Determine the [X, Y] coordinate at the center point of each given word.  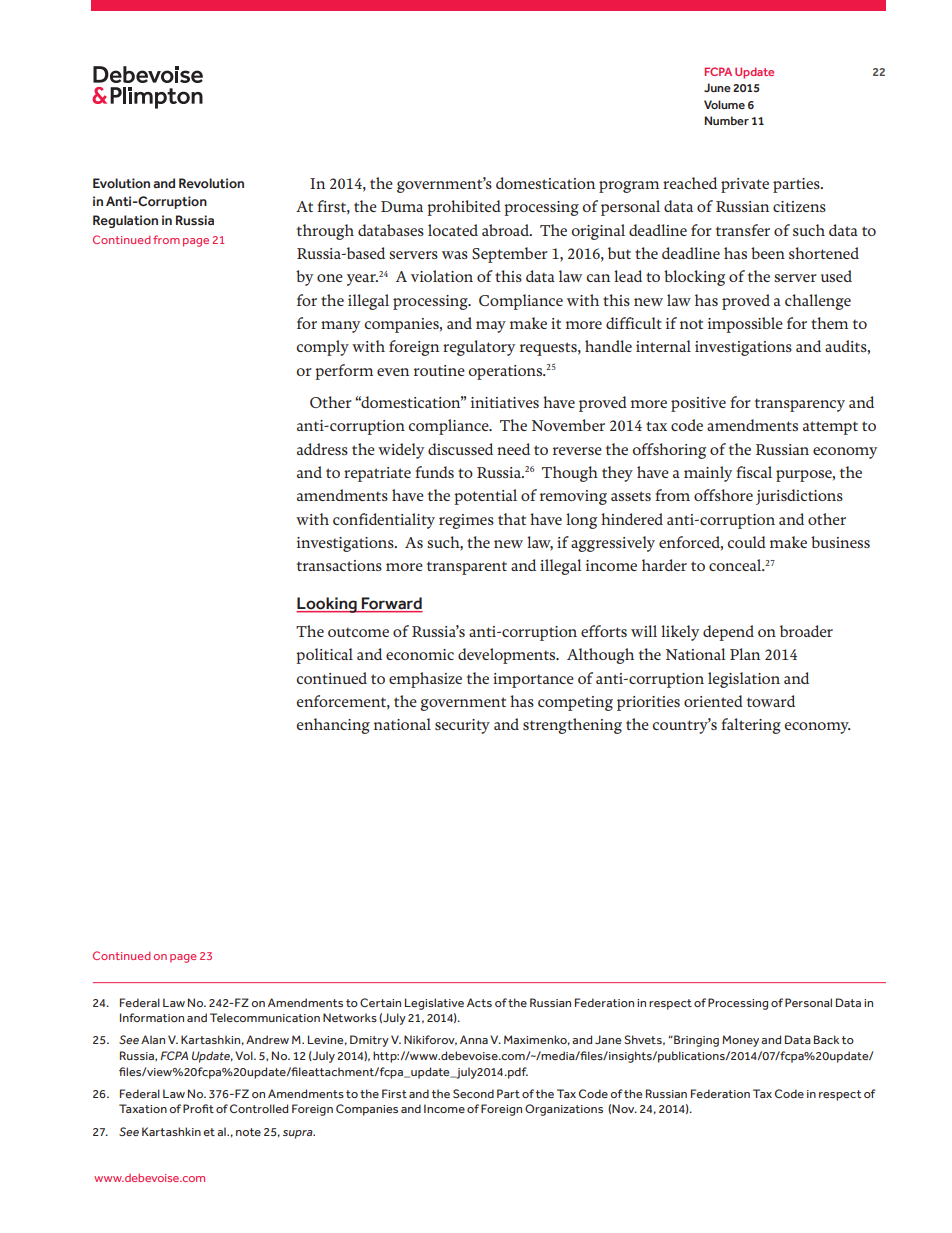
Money [740, 1041]
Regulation [125, 221]
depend [728, 633]
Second [473, 1093]
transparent [467, 568]
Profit [198, 1108]
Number [726, 120]
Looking [327, 605]
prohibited [464, 208]
